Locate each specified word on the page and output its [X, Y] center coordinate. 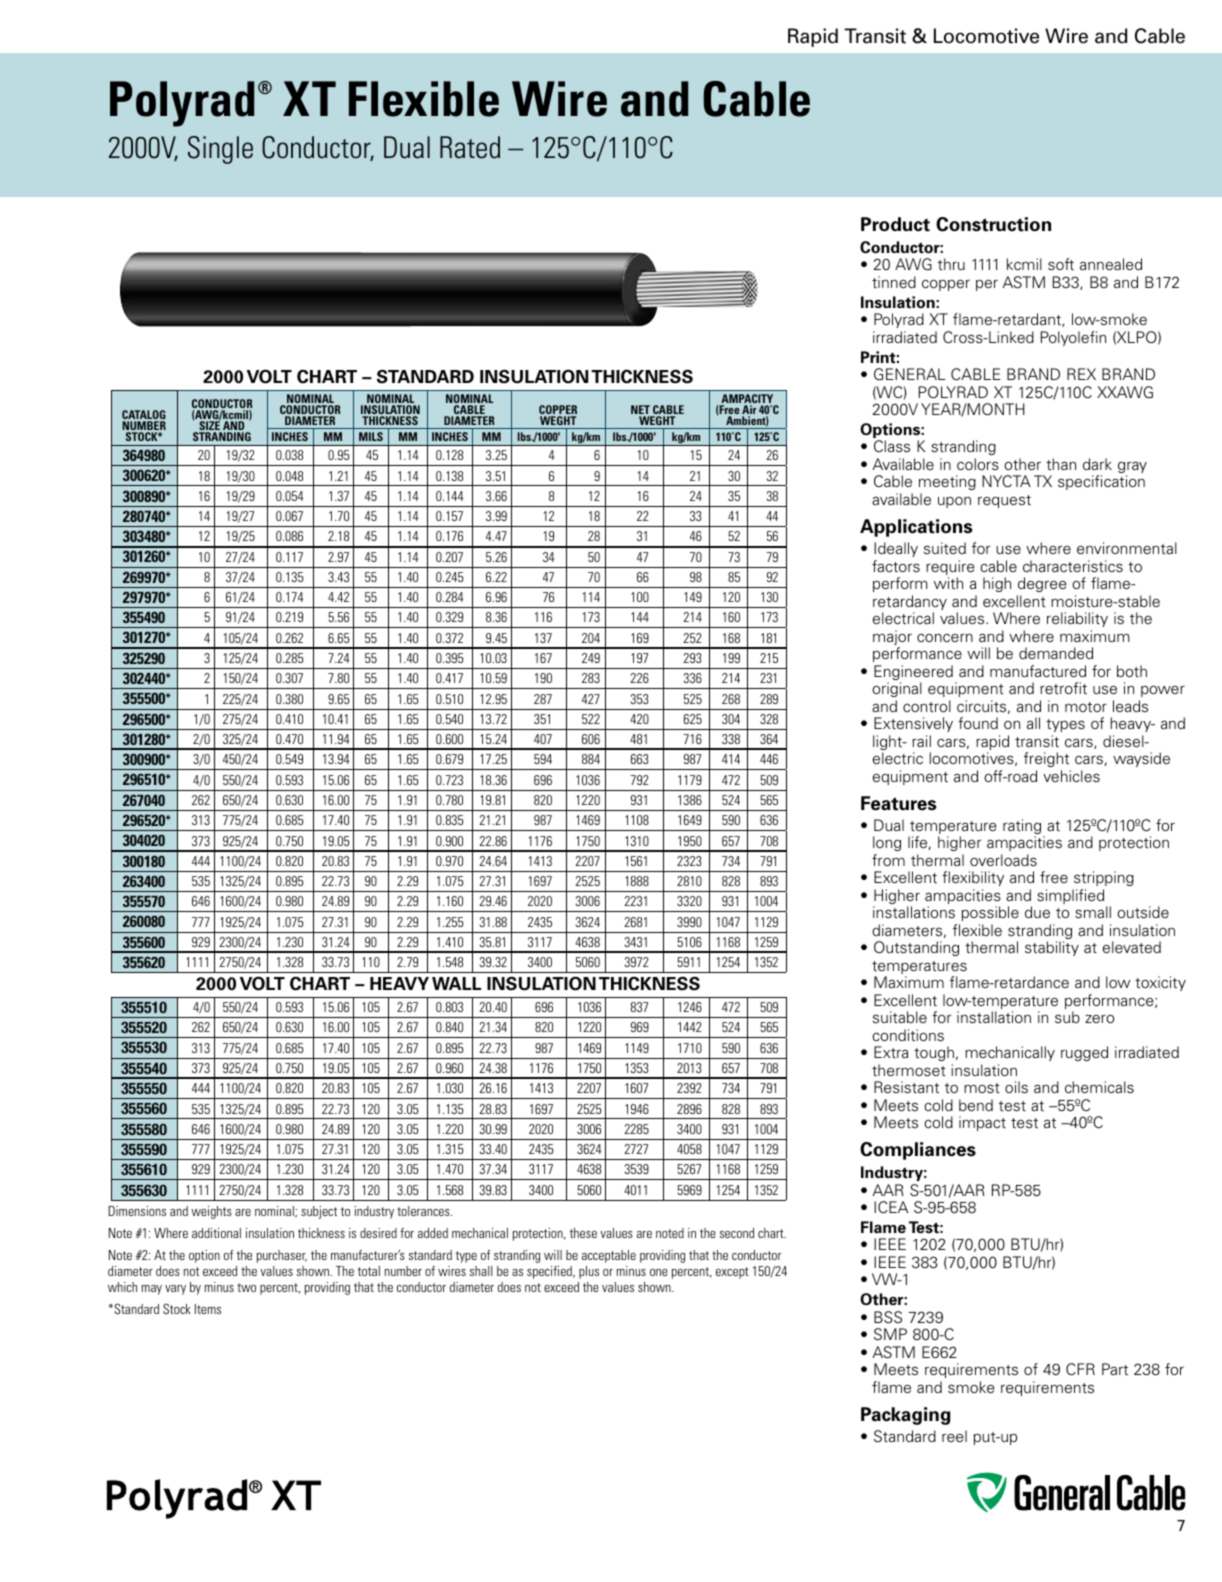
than [1061, 464]
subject [319, 1212]
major [892, 639]
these [583, 1233]
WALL [456, 983]
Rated [470, 147]
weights [211, 1212]
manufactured [1038, 671]
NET [641, 411]
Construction [993, 224]
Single [220, 150]
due [1037, 912]
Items [208, 1309]
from [888, 860]
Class [892, 446]
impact [982, 1123]
